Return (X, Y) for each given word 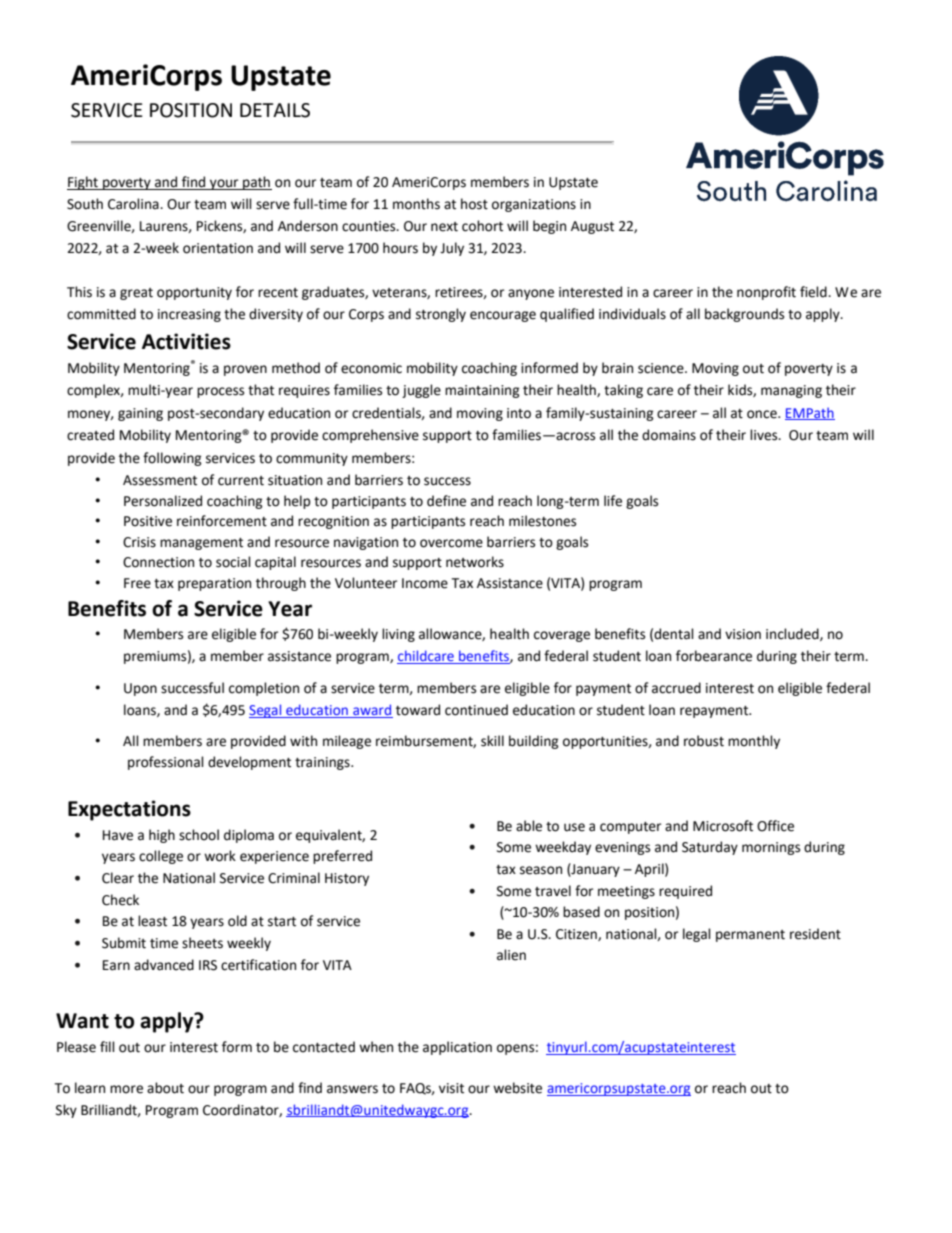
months (416, 204)
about (165, 1088)
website (517, 1088)
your (224, 184)
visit (451, 1088)
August (592, 227)
